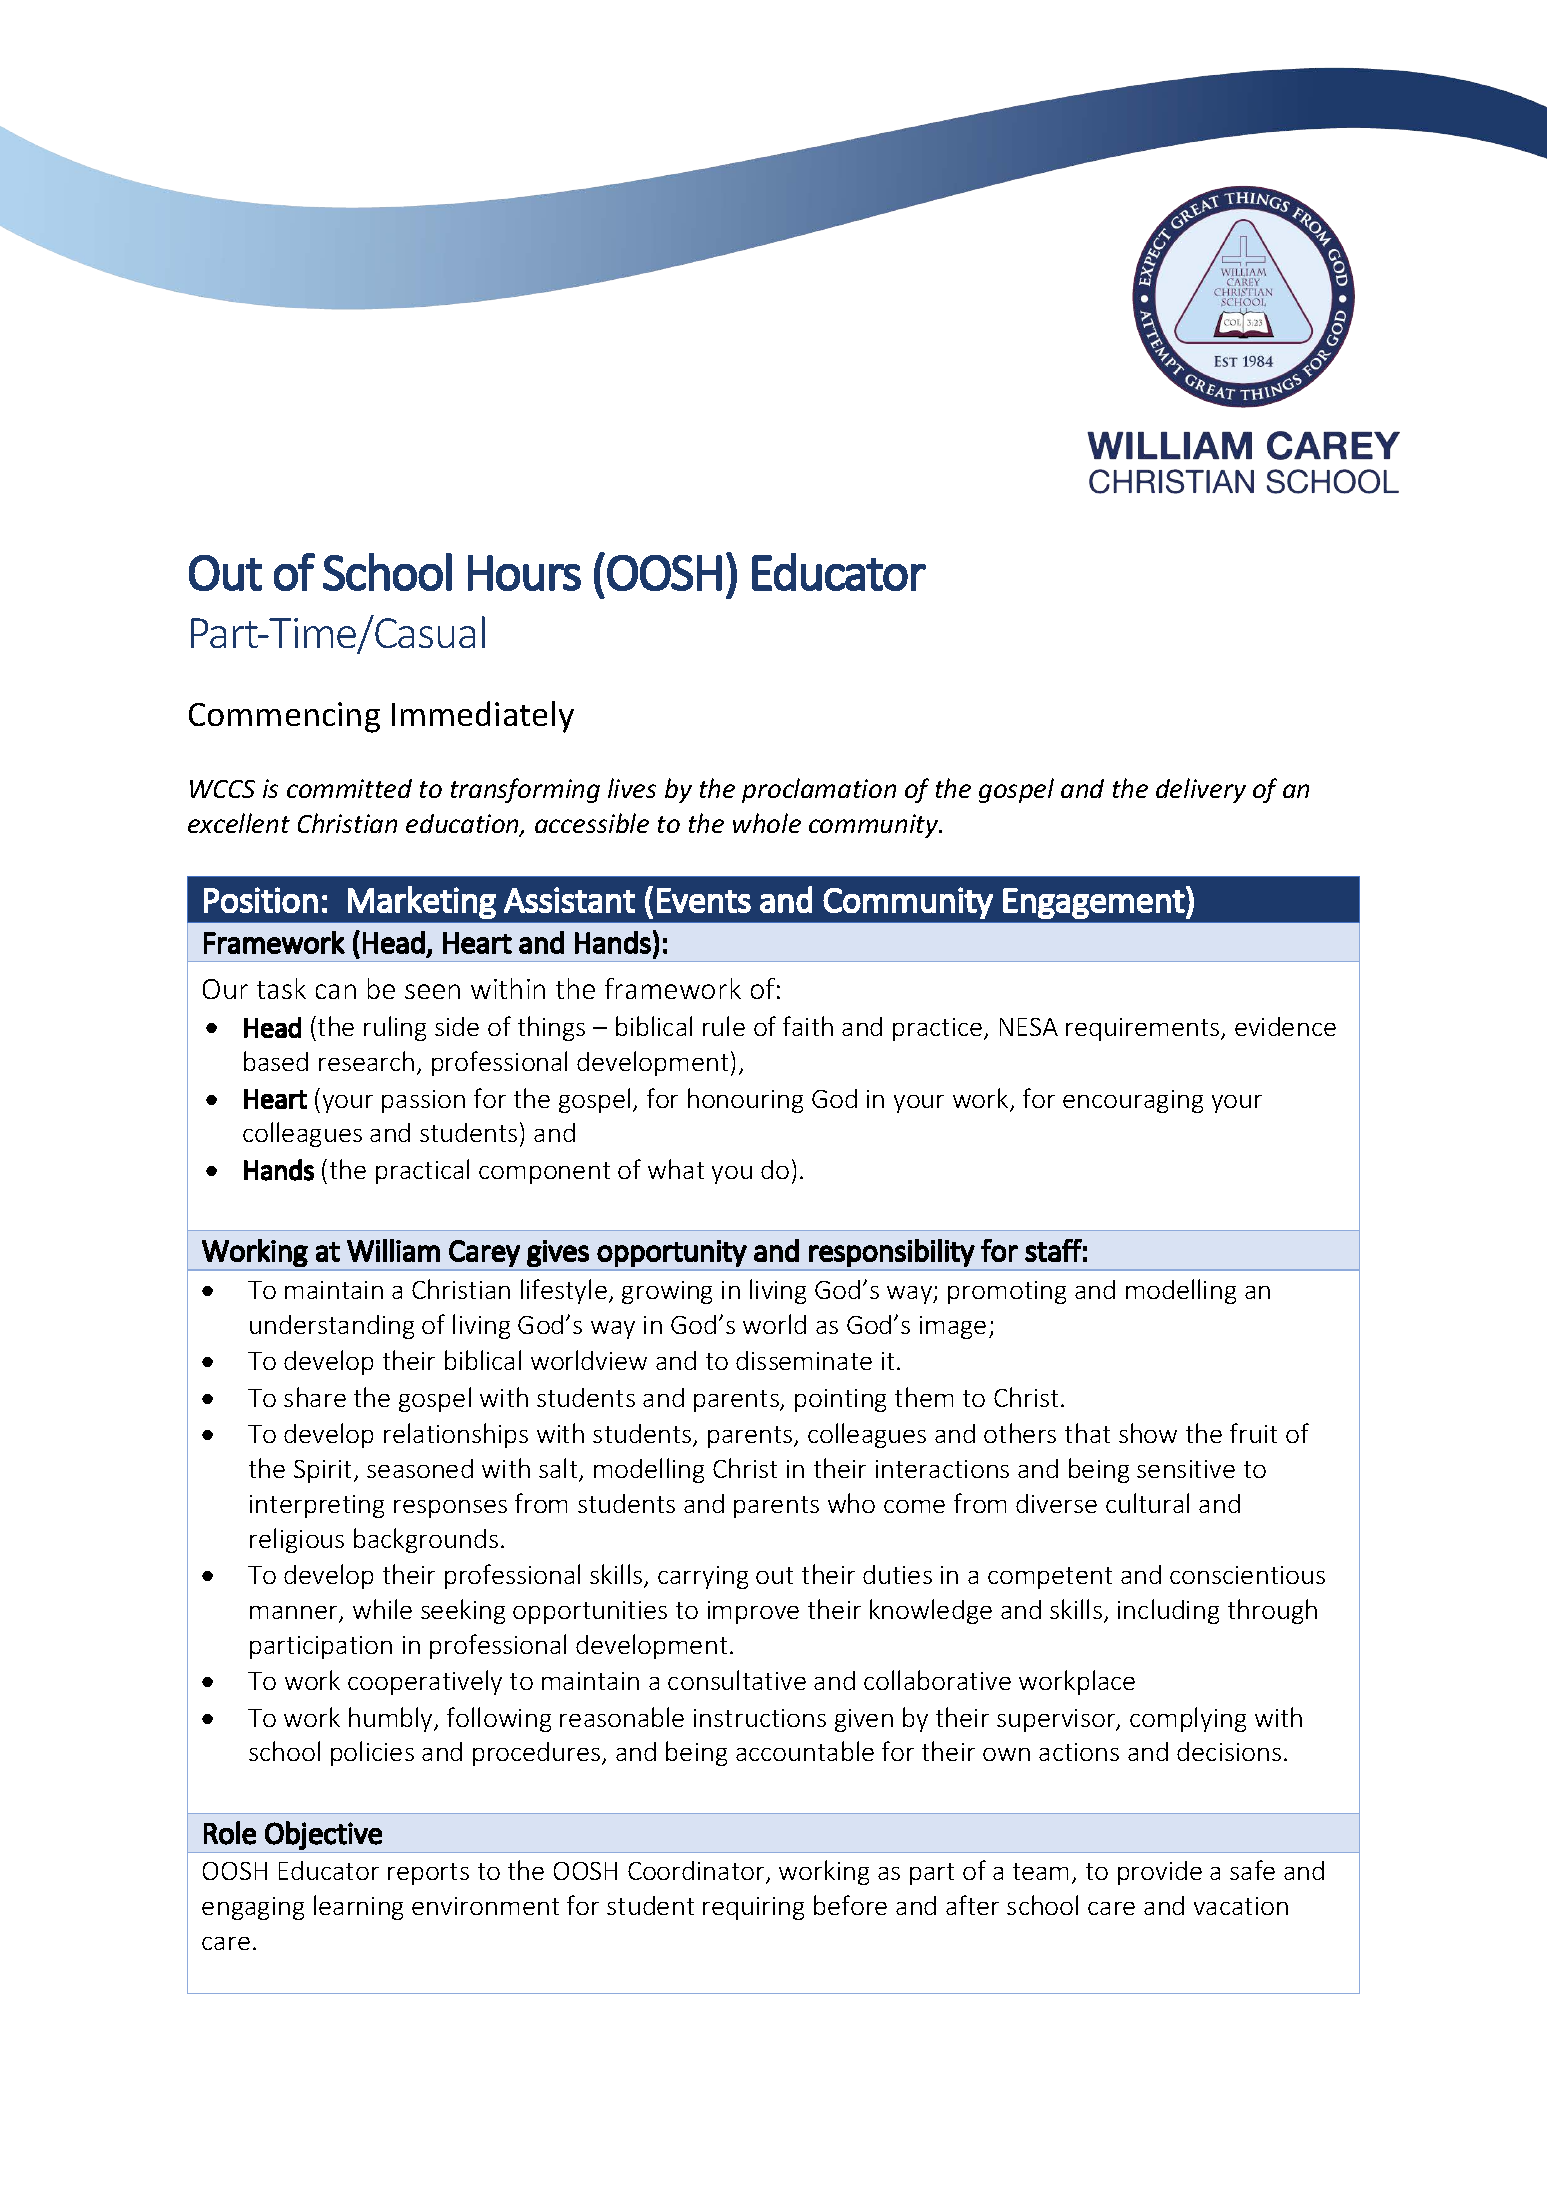 The width and height of the screenshot is (1547, 2188). What do you see at coordinates (524, 573) in the screenshot?
I see `Hours` at bounding box center [524, 573].
